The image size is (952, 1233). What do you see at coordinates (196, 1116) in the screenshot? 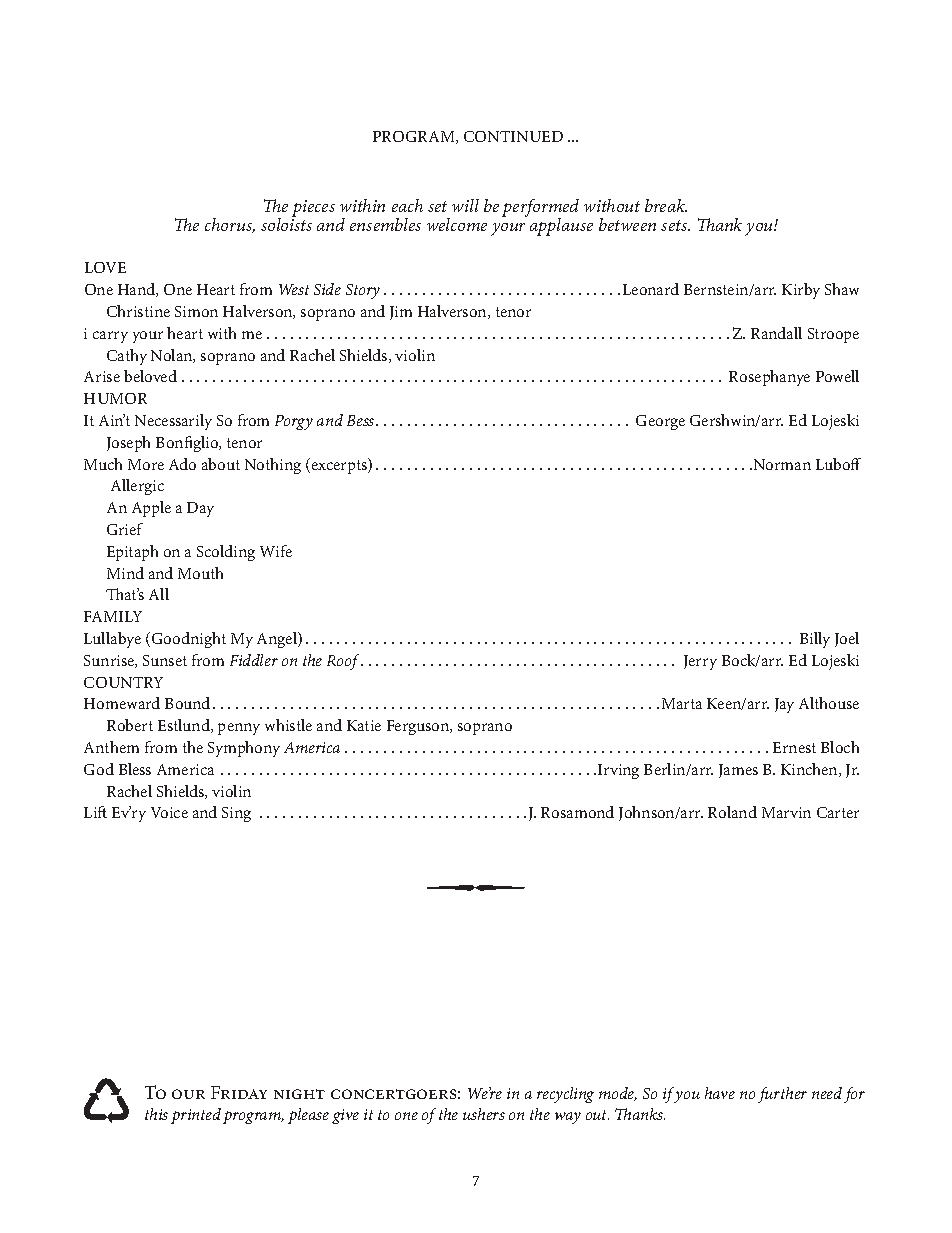
I see `printed` at bounding box center [196, 1116].
